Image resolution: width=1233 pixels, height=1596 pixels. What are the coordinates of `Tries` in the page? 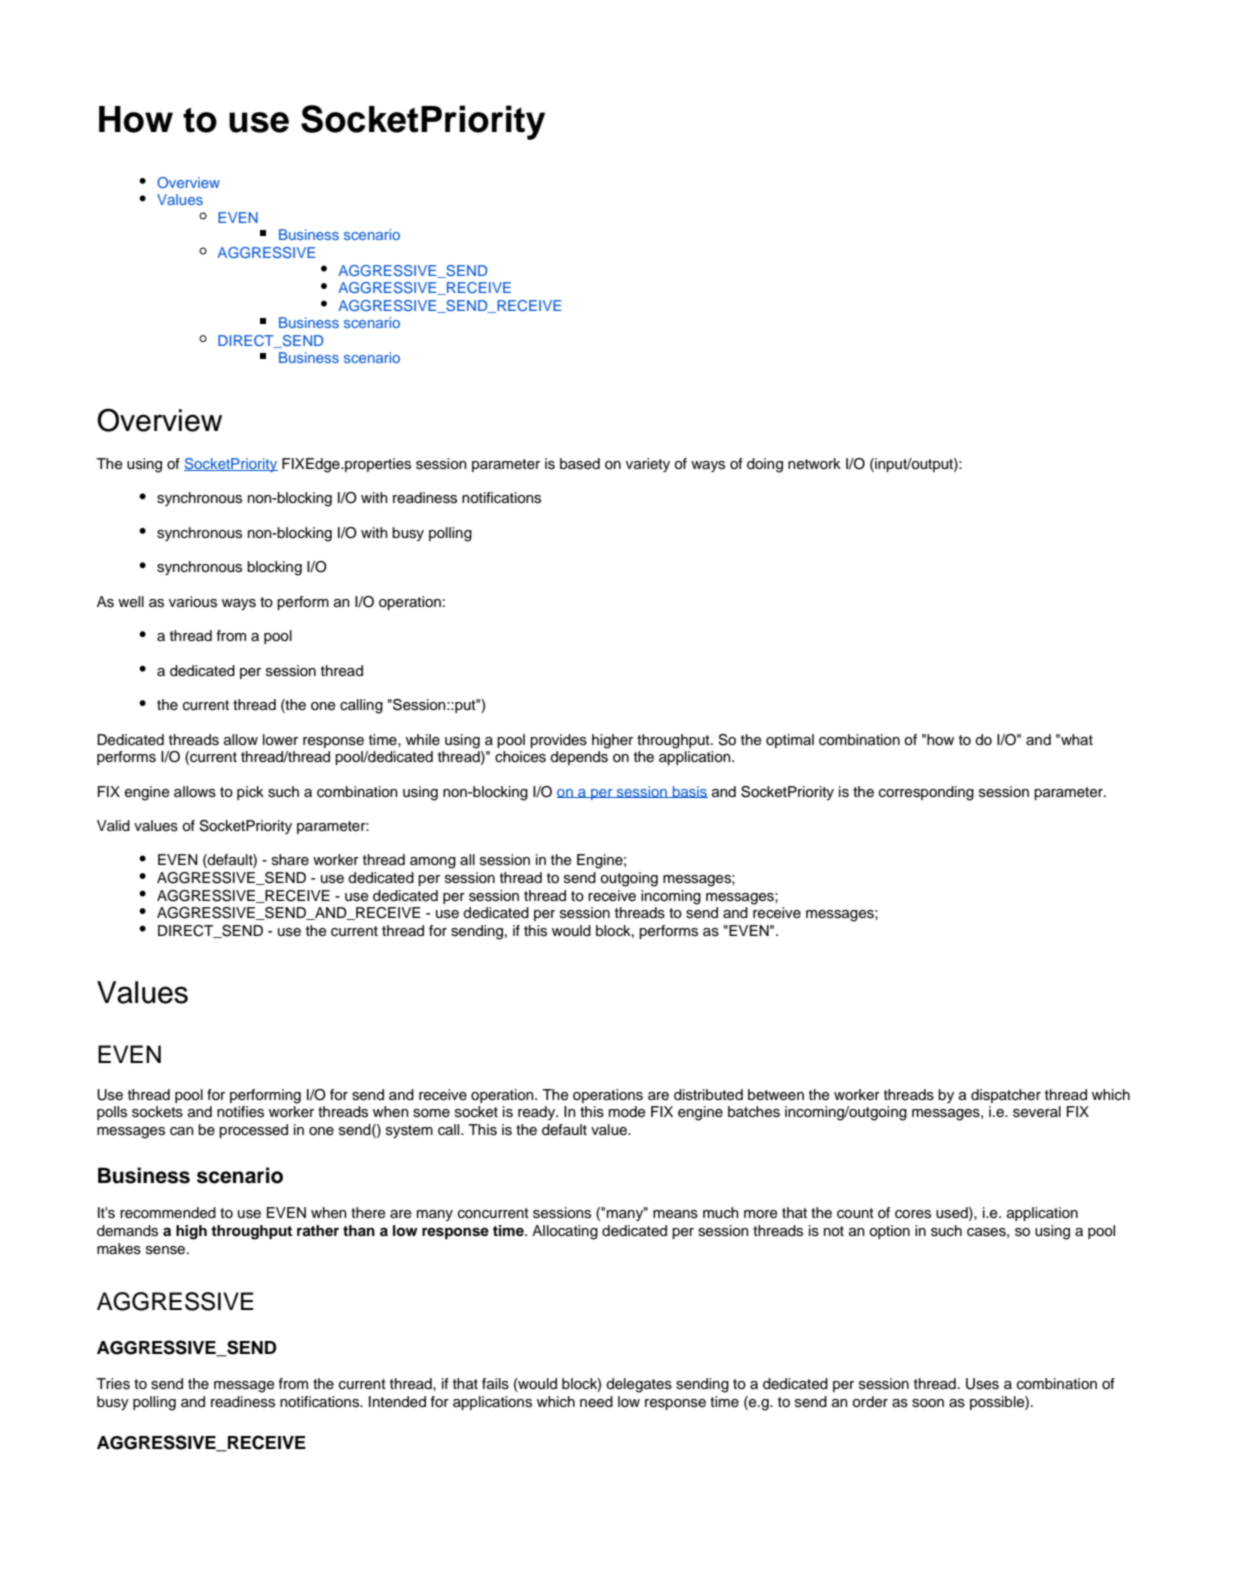 It's located at (113, 1384).
